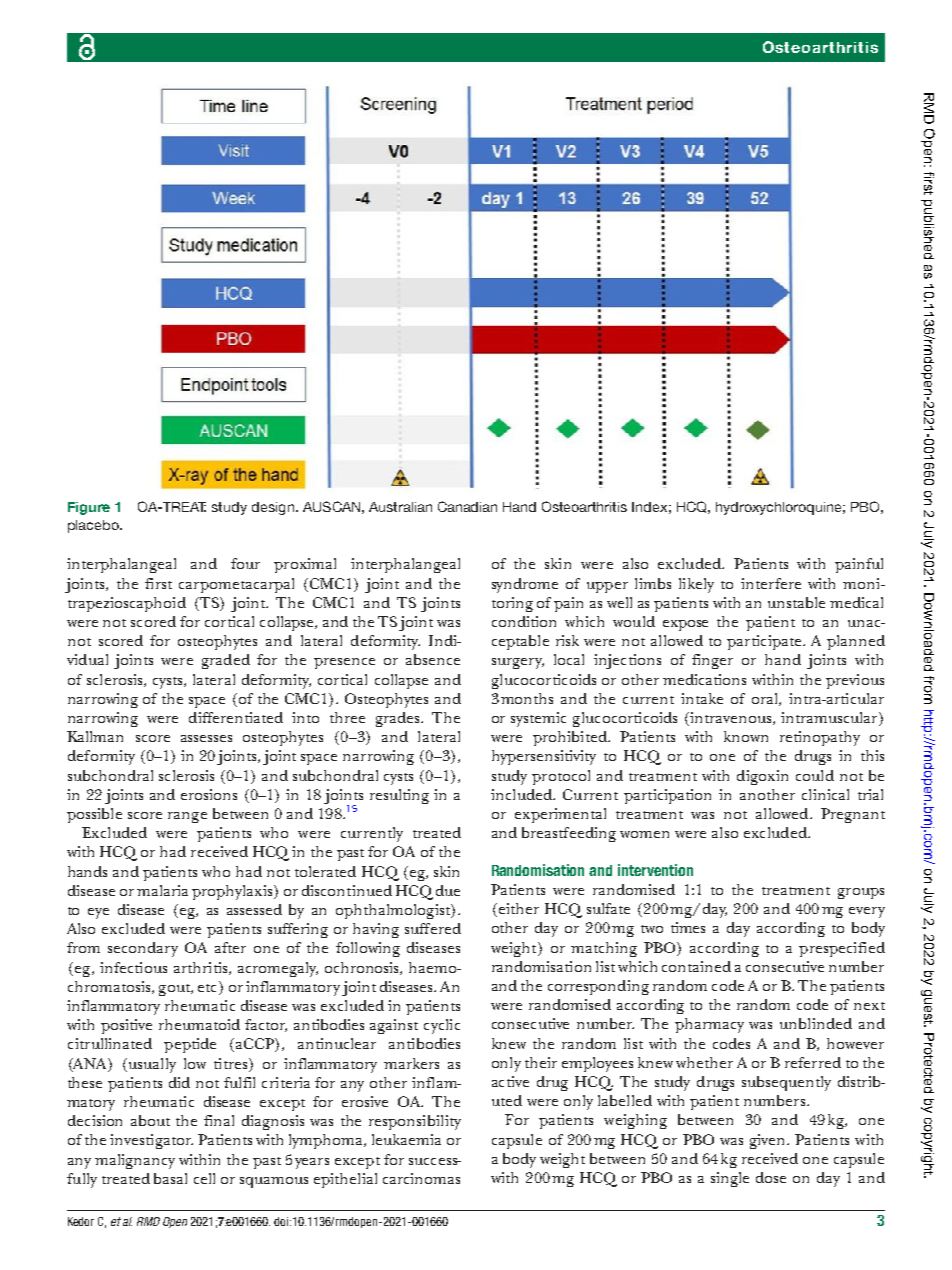  Describe the element at coordinates (170, 1178) in the screenshot. I see `basal` at that location.
